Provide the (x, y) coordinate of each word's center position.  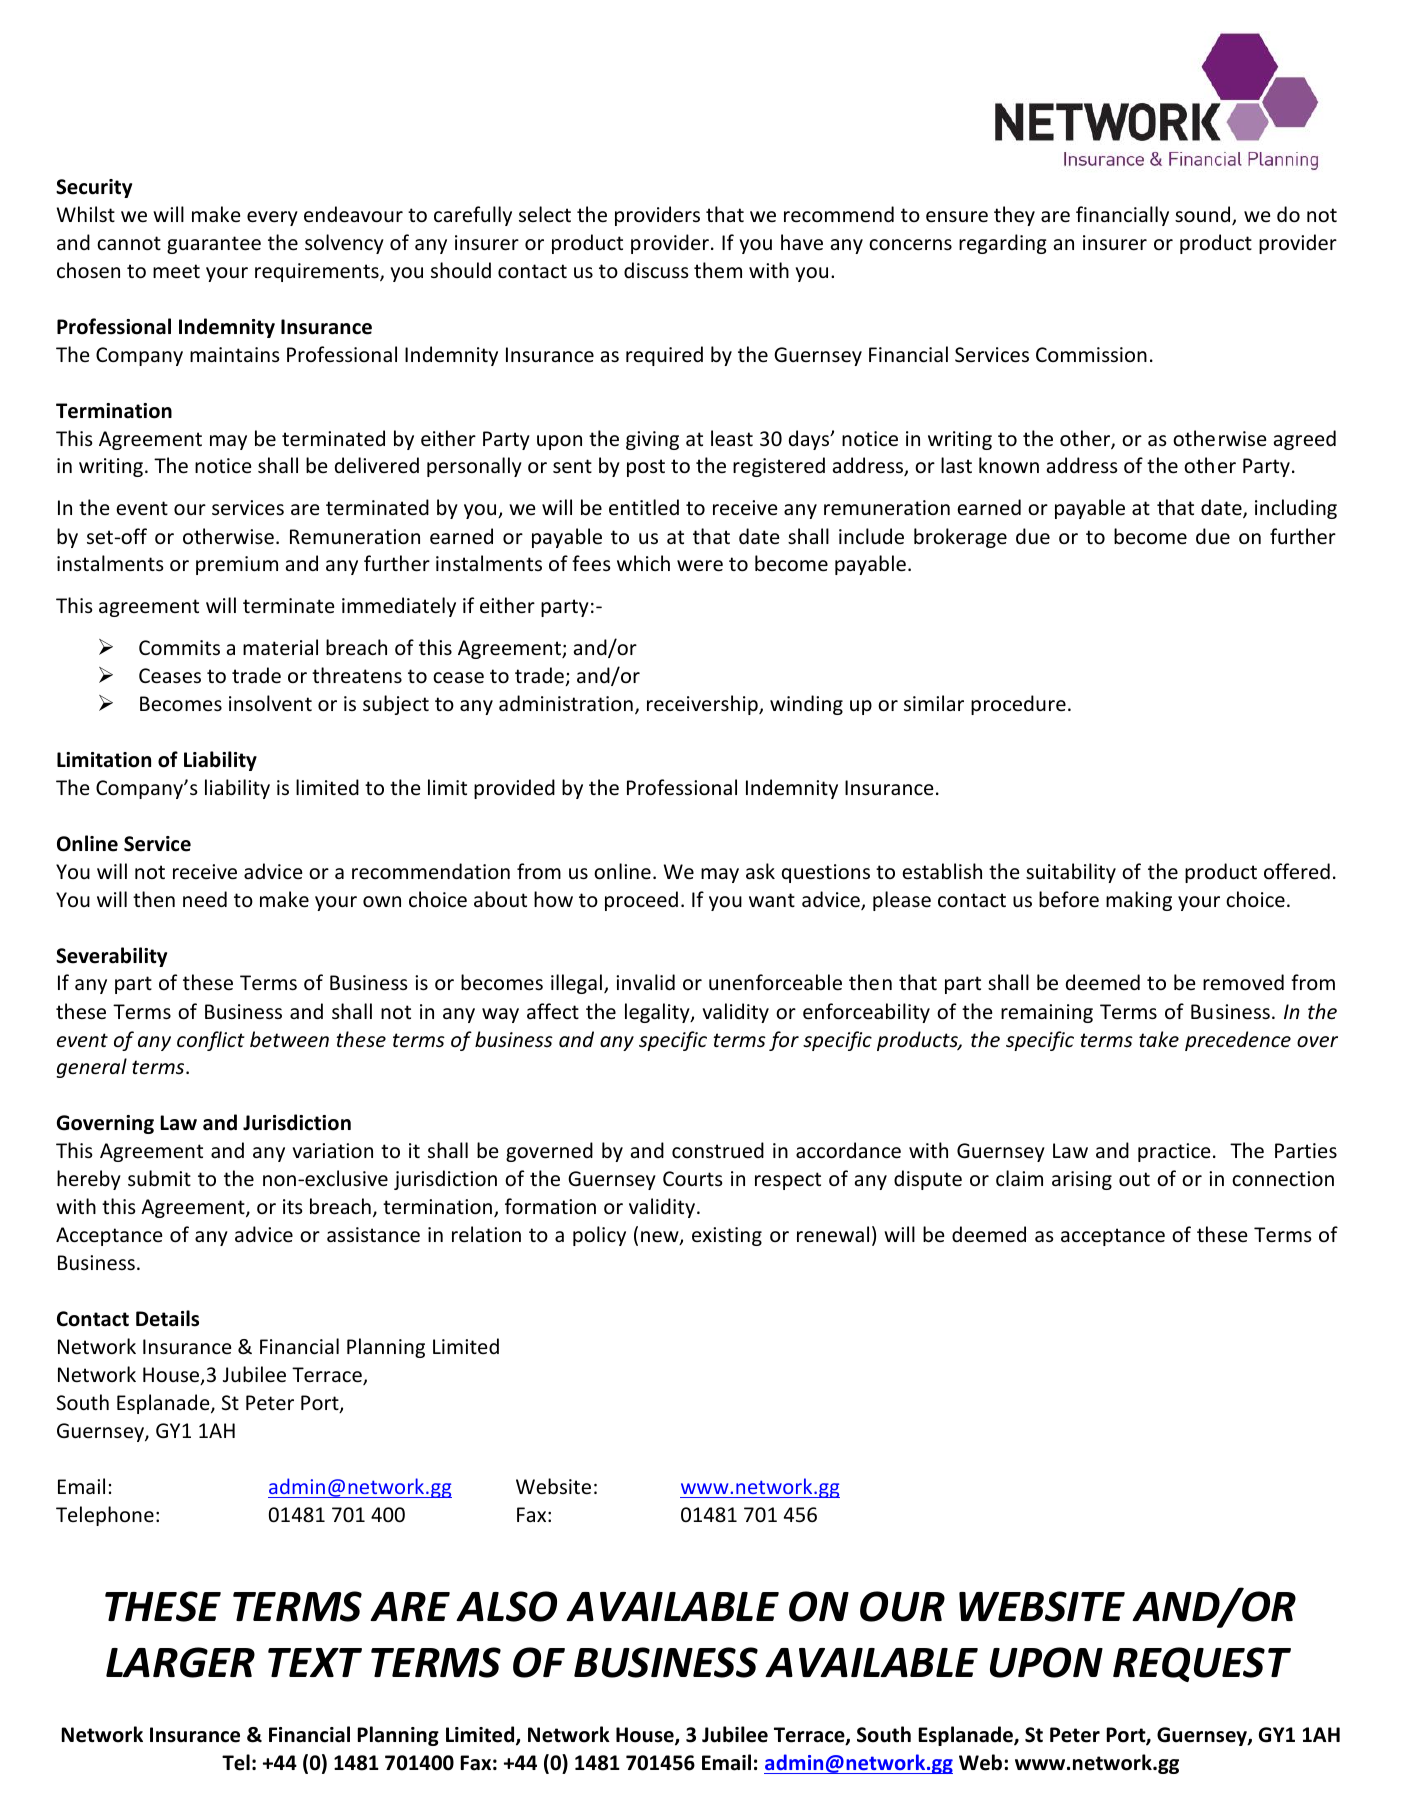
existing (727, 1236)
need (205, 899)
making (1139, 901)
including (1296, 509)
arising (1082, 1180)
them (718, 270)
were (700, 566)
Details (167, 1318)
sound (1204, 215)
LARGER (180, 1662)
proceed (641, 901)
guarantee (214, 245)
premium (237, 565)
